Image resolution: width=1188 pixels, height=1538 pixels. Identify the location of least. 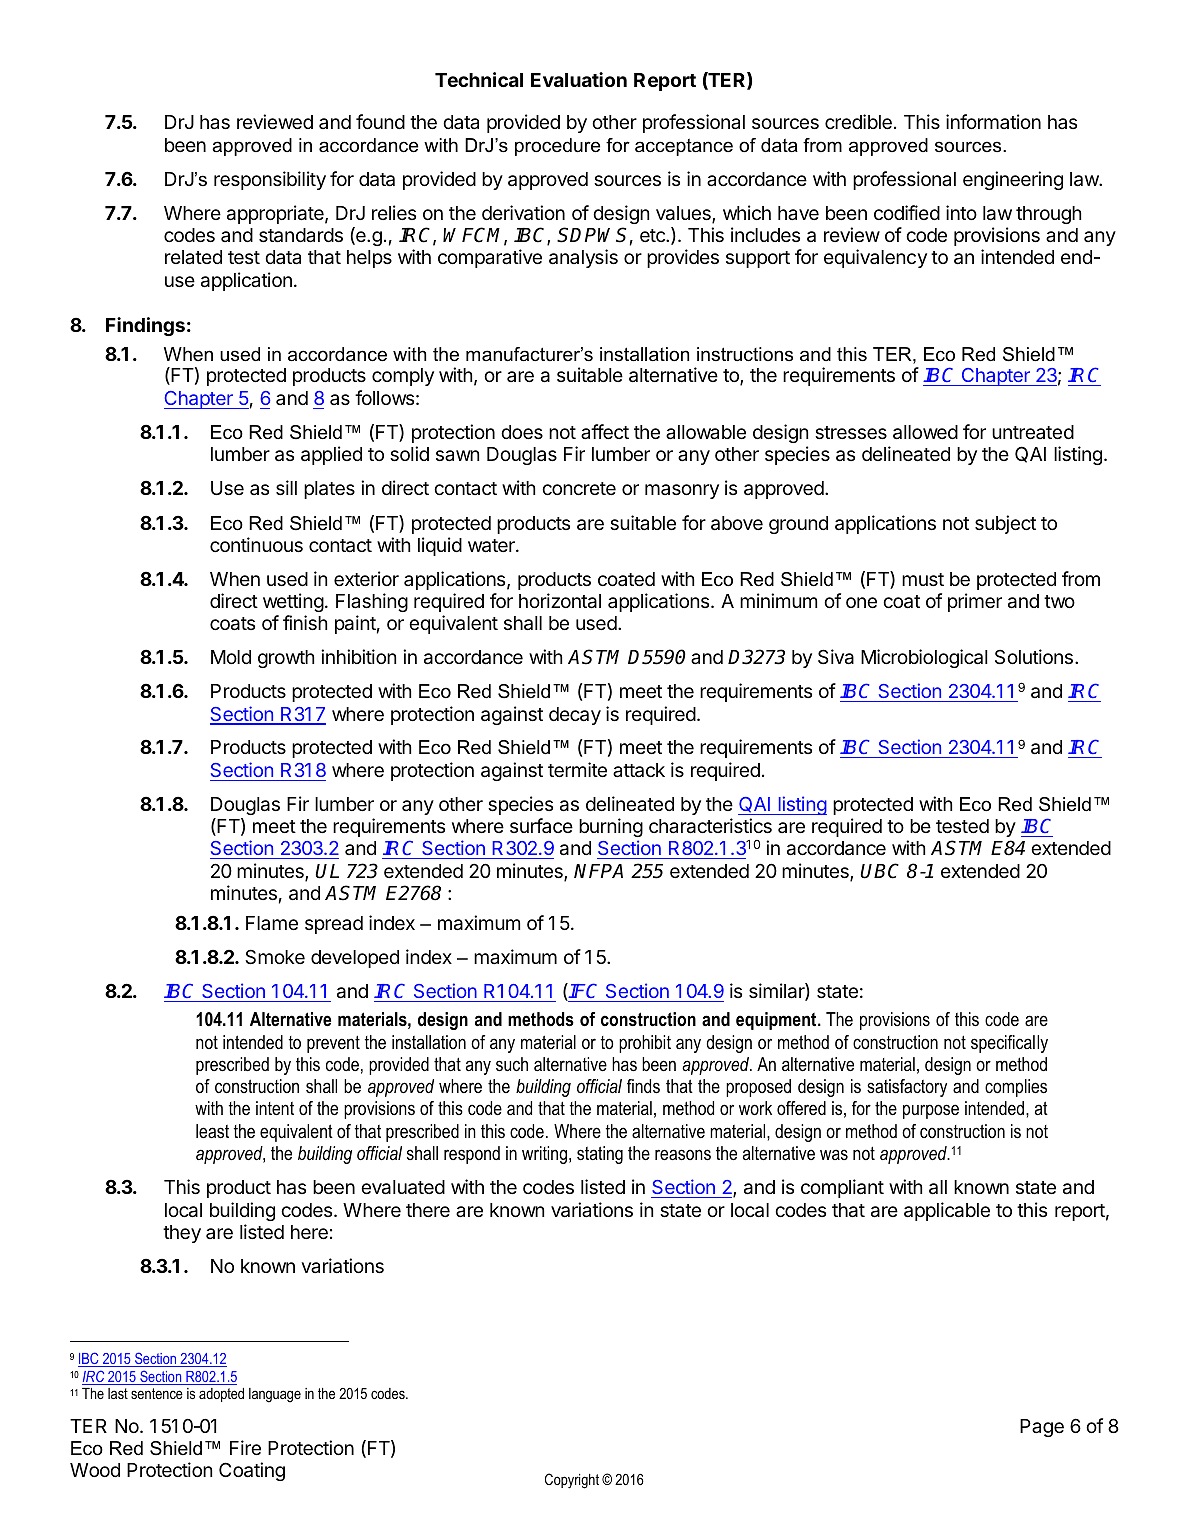
(212, 1131).
